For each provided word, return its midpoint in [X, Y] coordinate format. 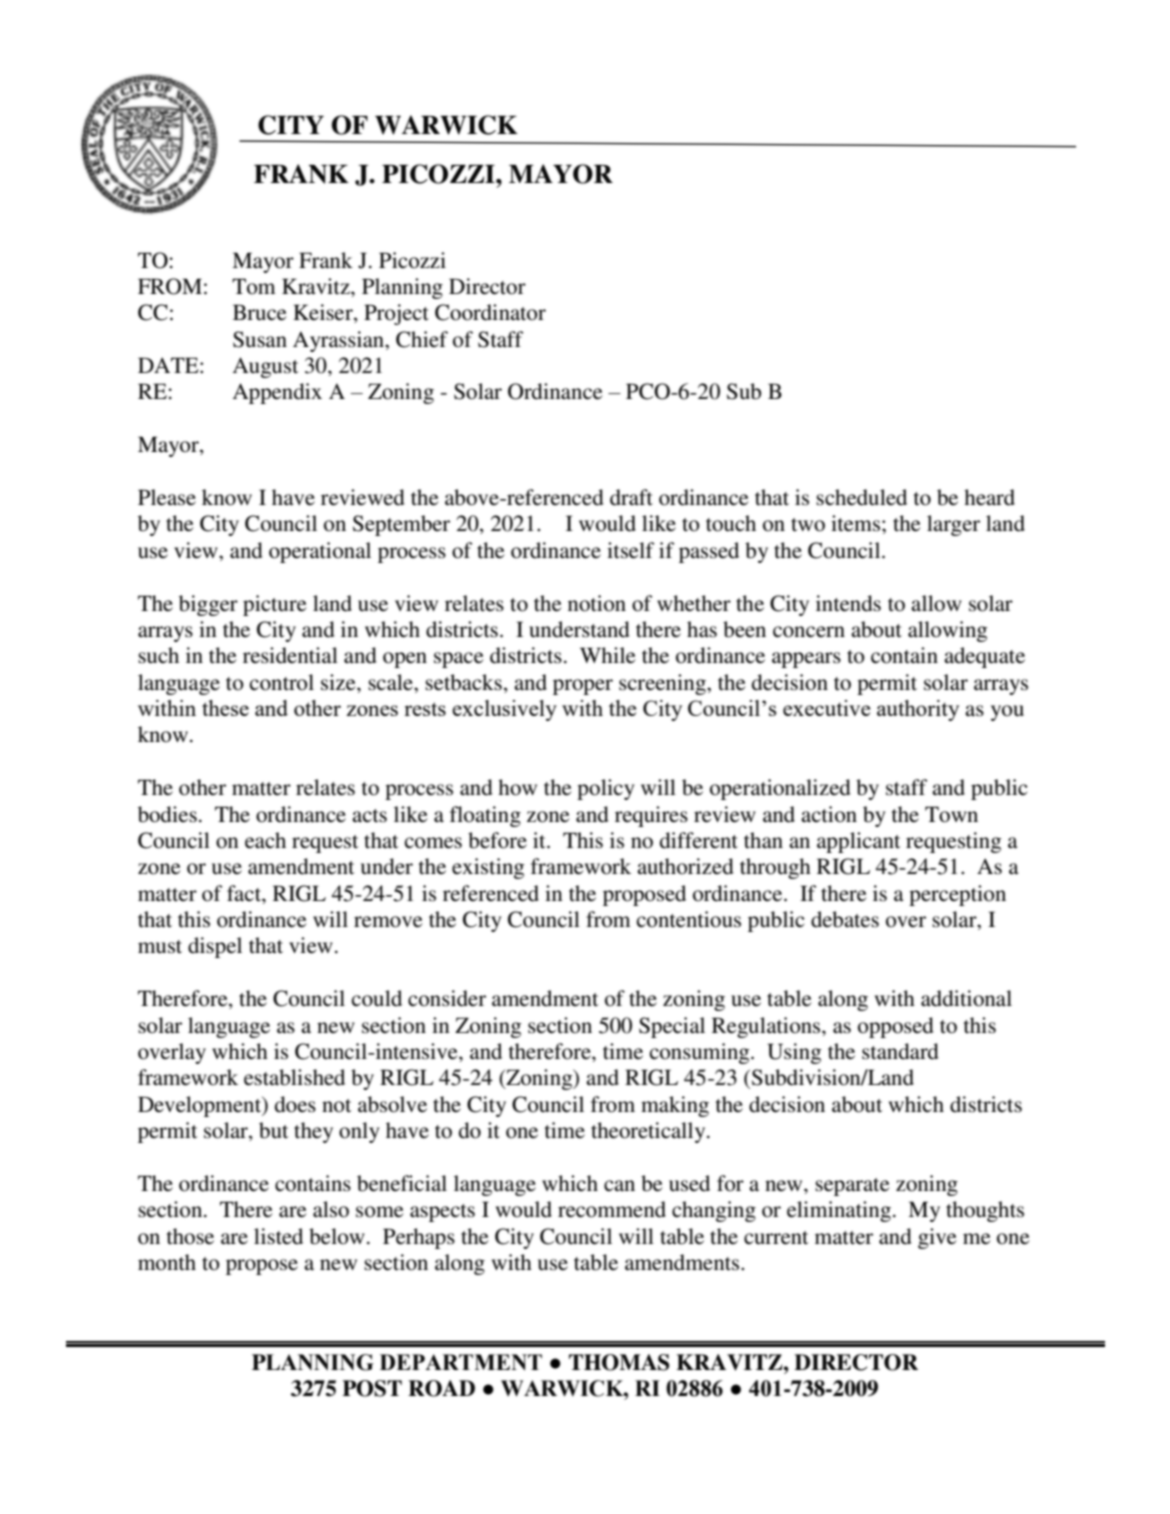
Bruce [260, 312]
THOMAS [619, 1362]
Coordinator [490, 312]
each [265, 840]
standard [900, 1051]
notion [597, 603]
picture [275, 605]
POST [372, 1388]
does [295, 1104]
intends [848, 603]
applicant [858, 842]
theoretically [649, 1132]
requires [651, 816]
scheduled [861, 497]
